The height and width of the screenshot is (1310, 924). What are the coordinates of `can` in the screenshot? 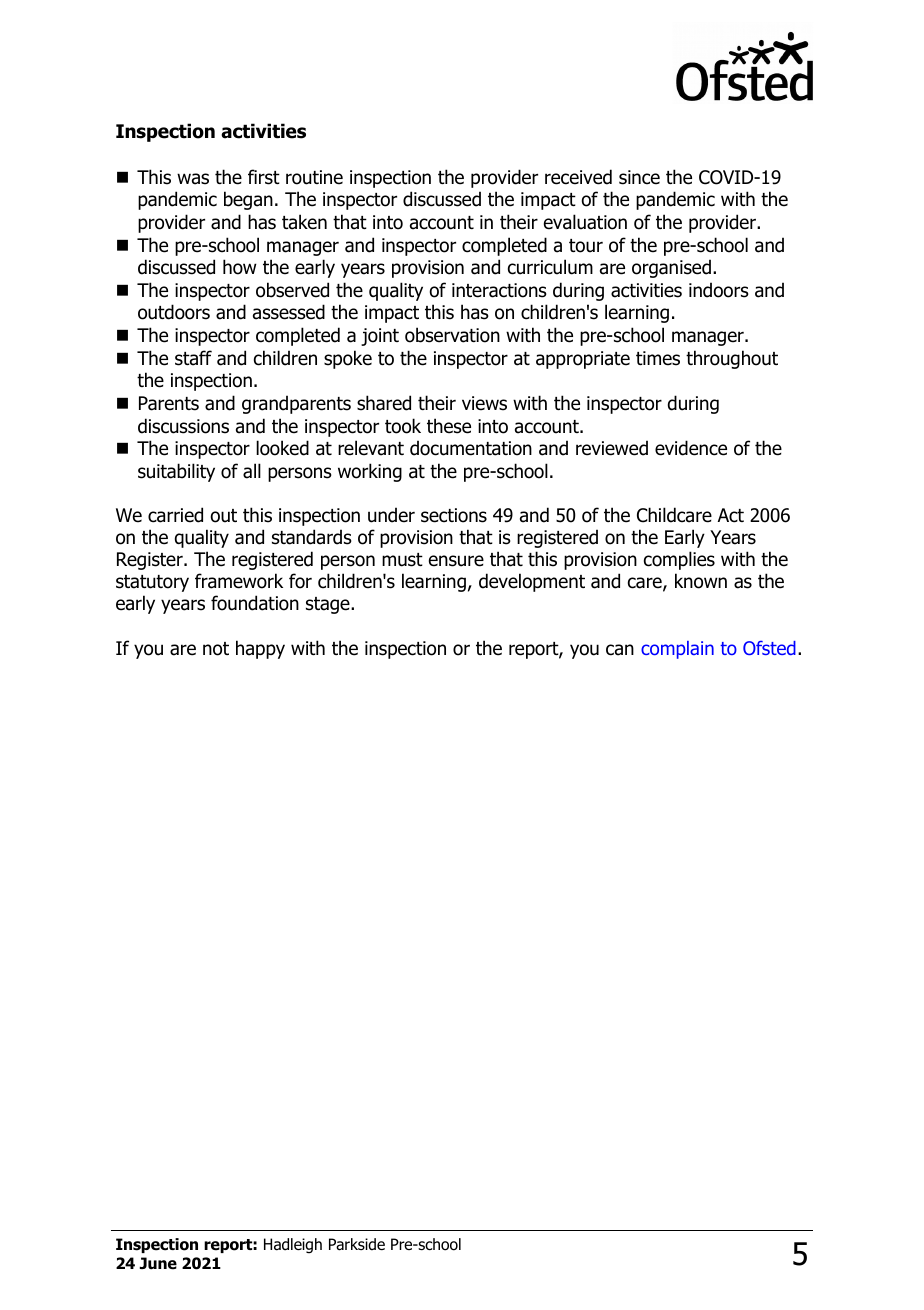 It's located at (620, 650).
